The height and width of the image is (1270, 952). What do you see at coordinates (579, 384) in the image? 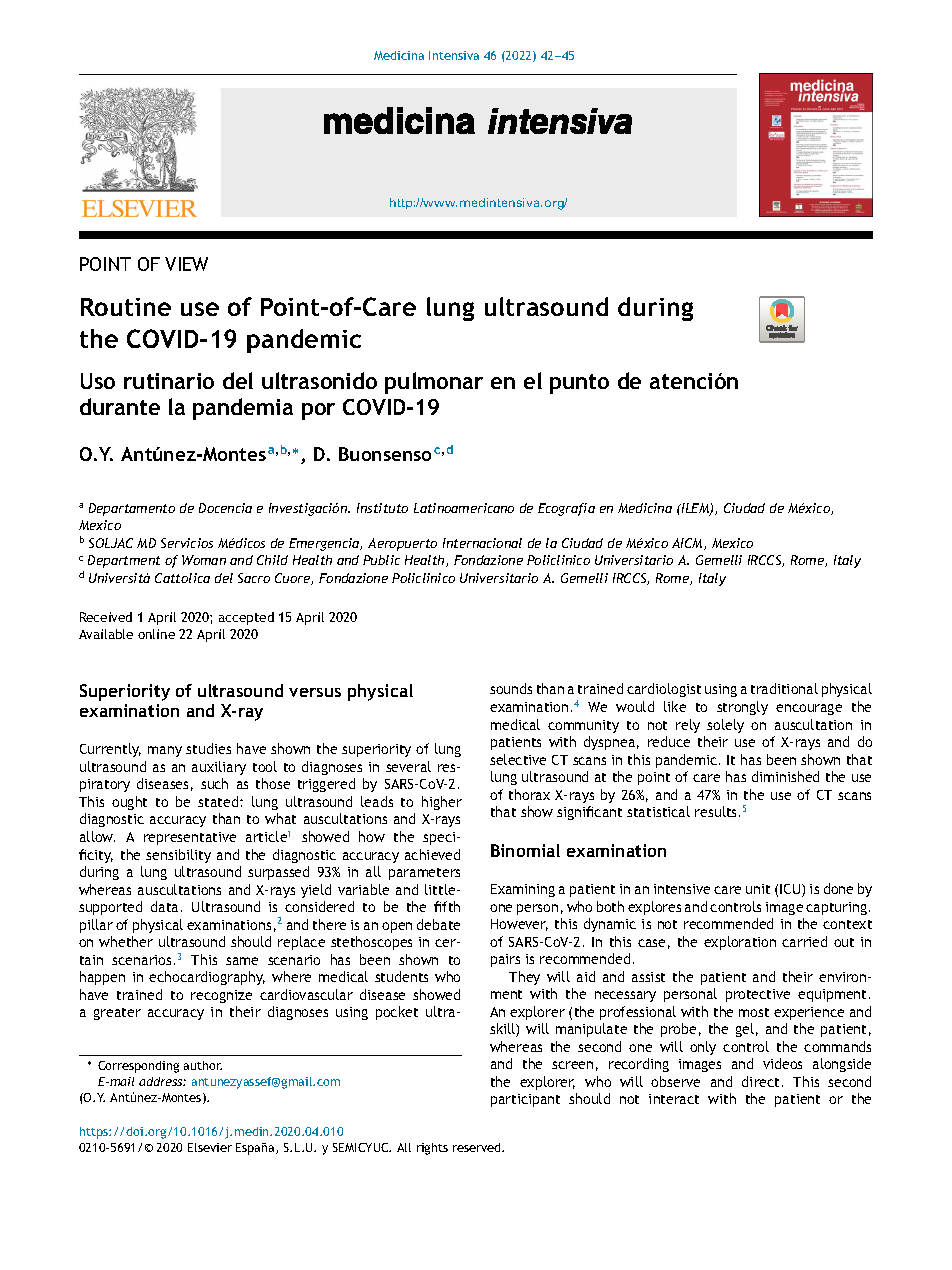
I see `punto` at bounding box center [579, 384].
